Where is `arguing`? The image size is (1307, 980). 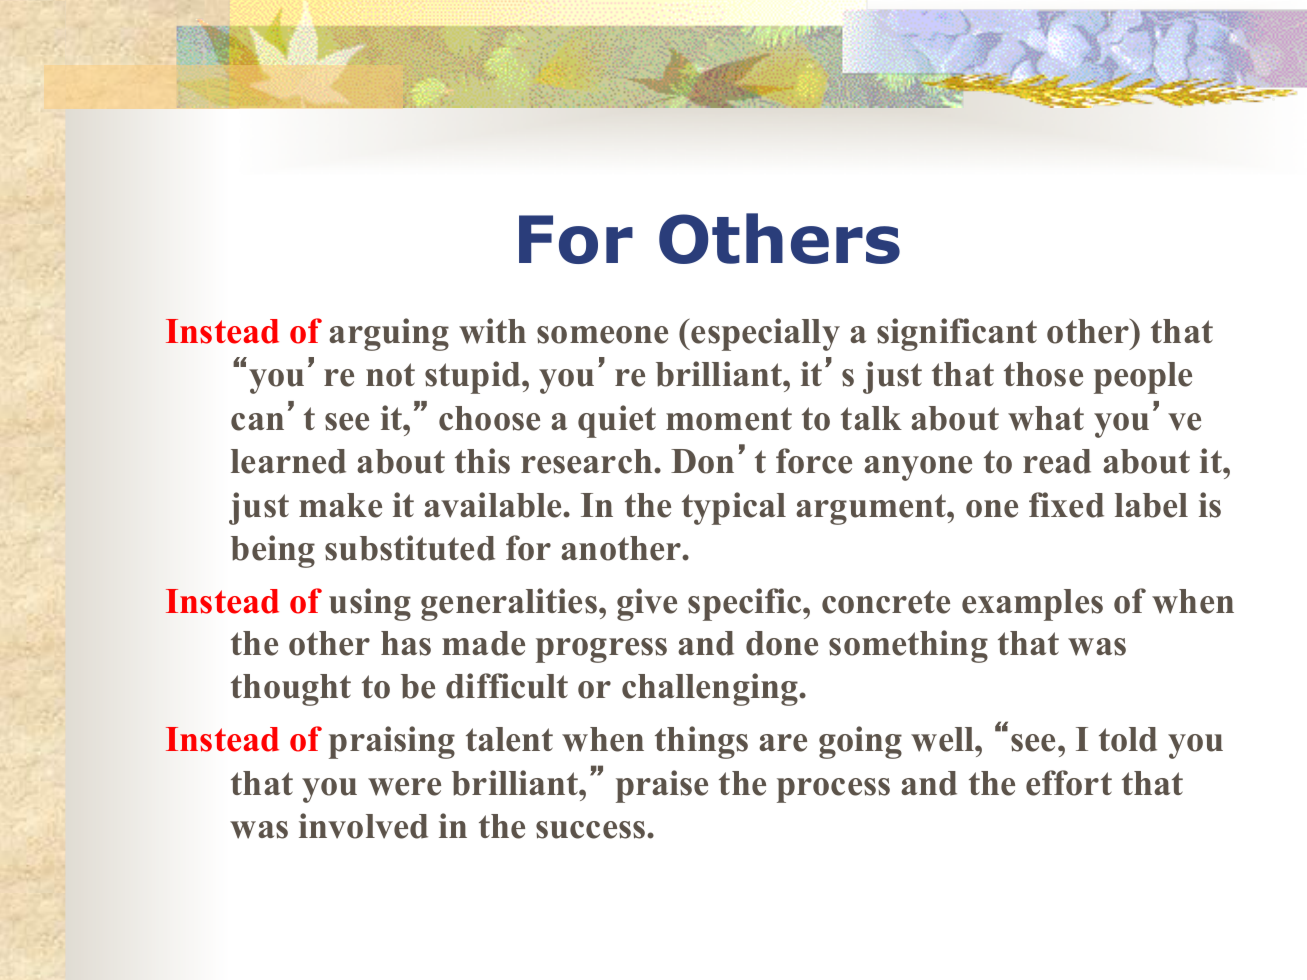 arguing is located at coordinates (389, 334).
